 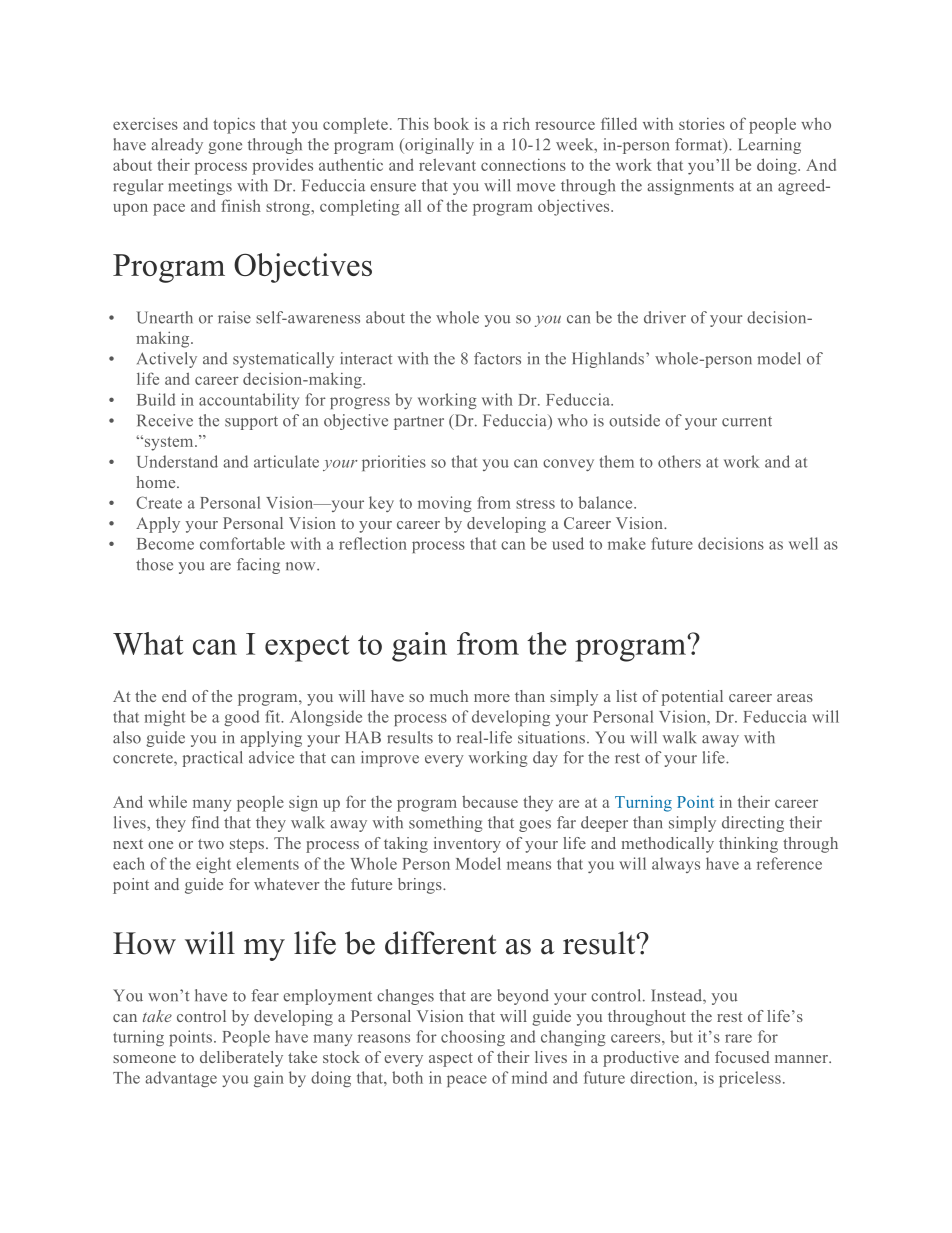 What do you see at coordinates (258, 566) in the page?
I see `facing` at bounding box center [258, 566].
